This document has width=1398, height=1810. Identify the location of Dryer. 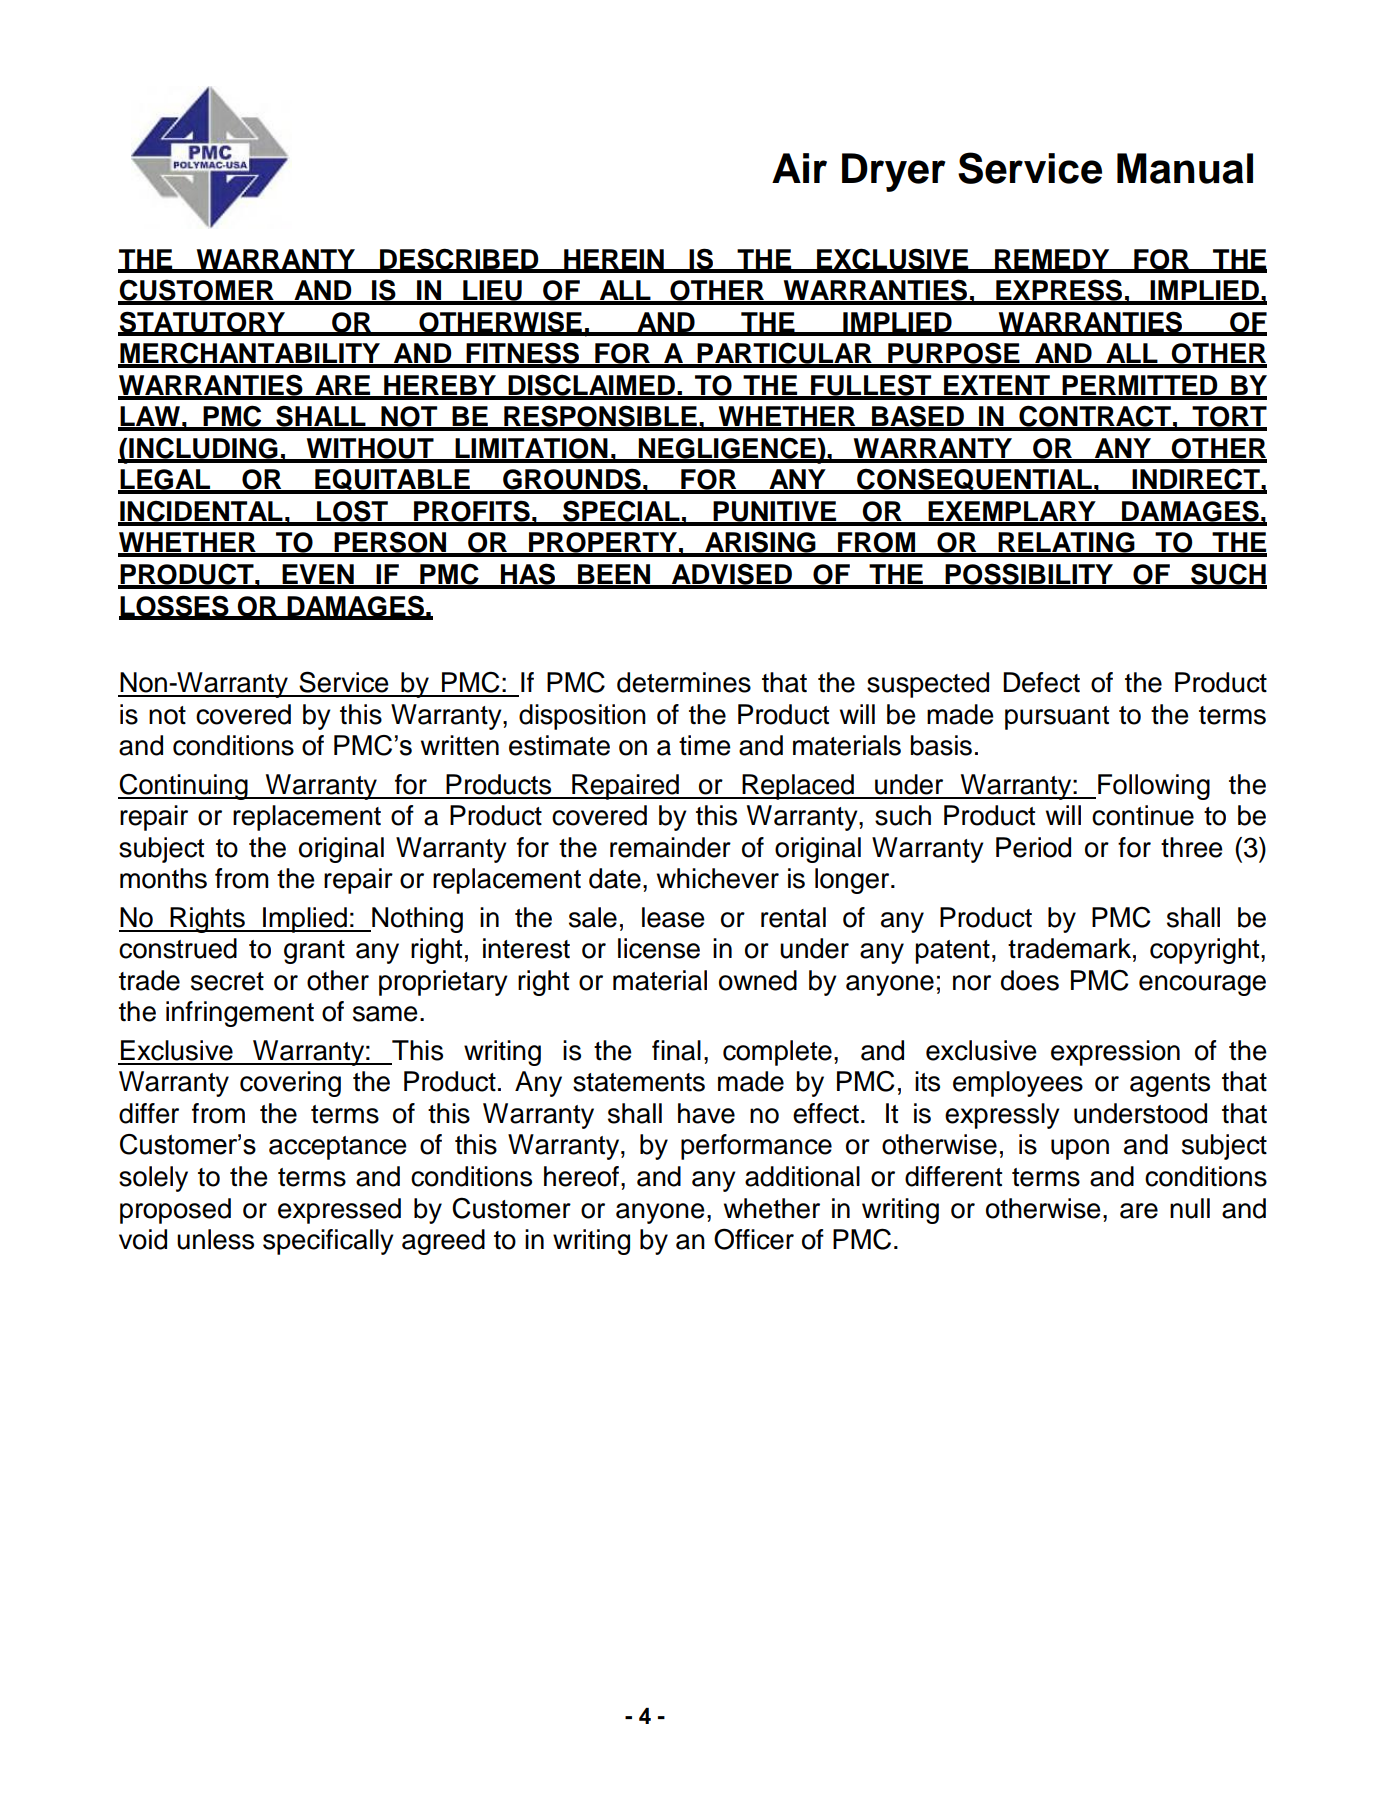
(894, 172).
